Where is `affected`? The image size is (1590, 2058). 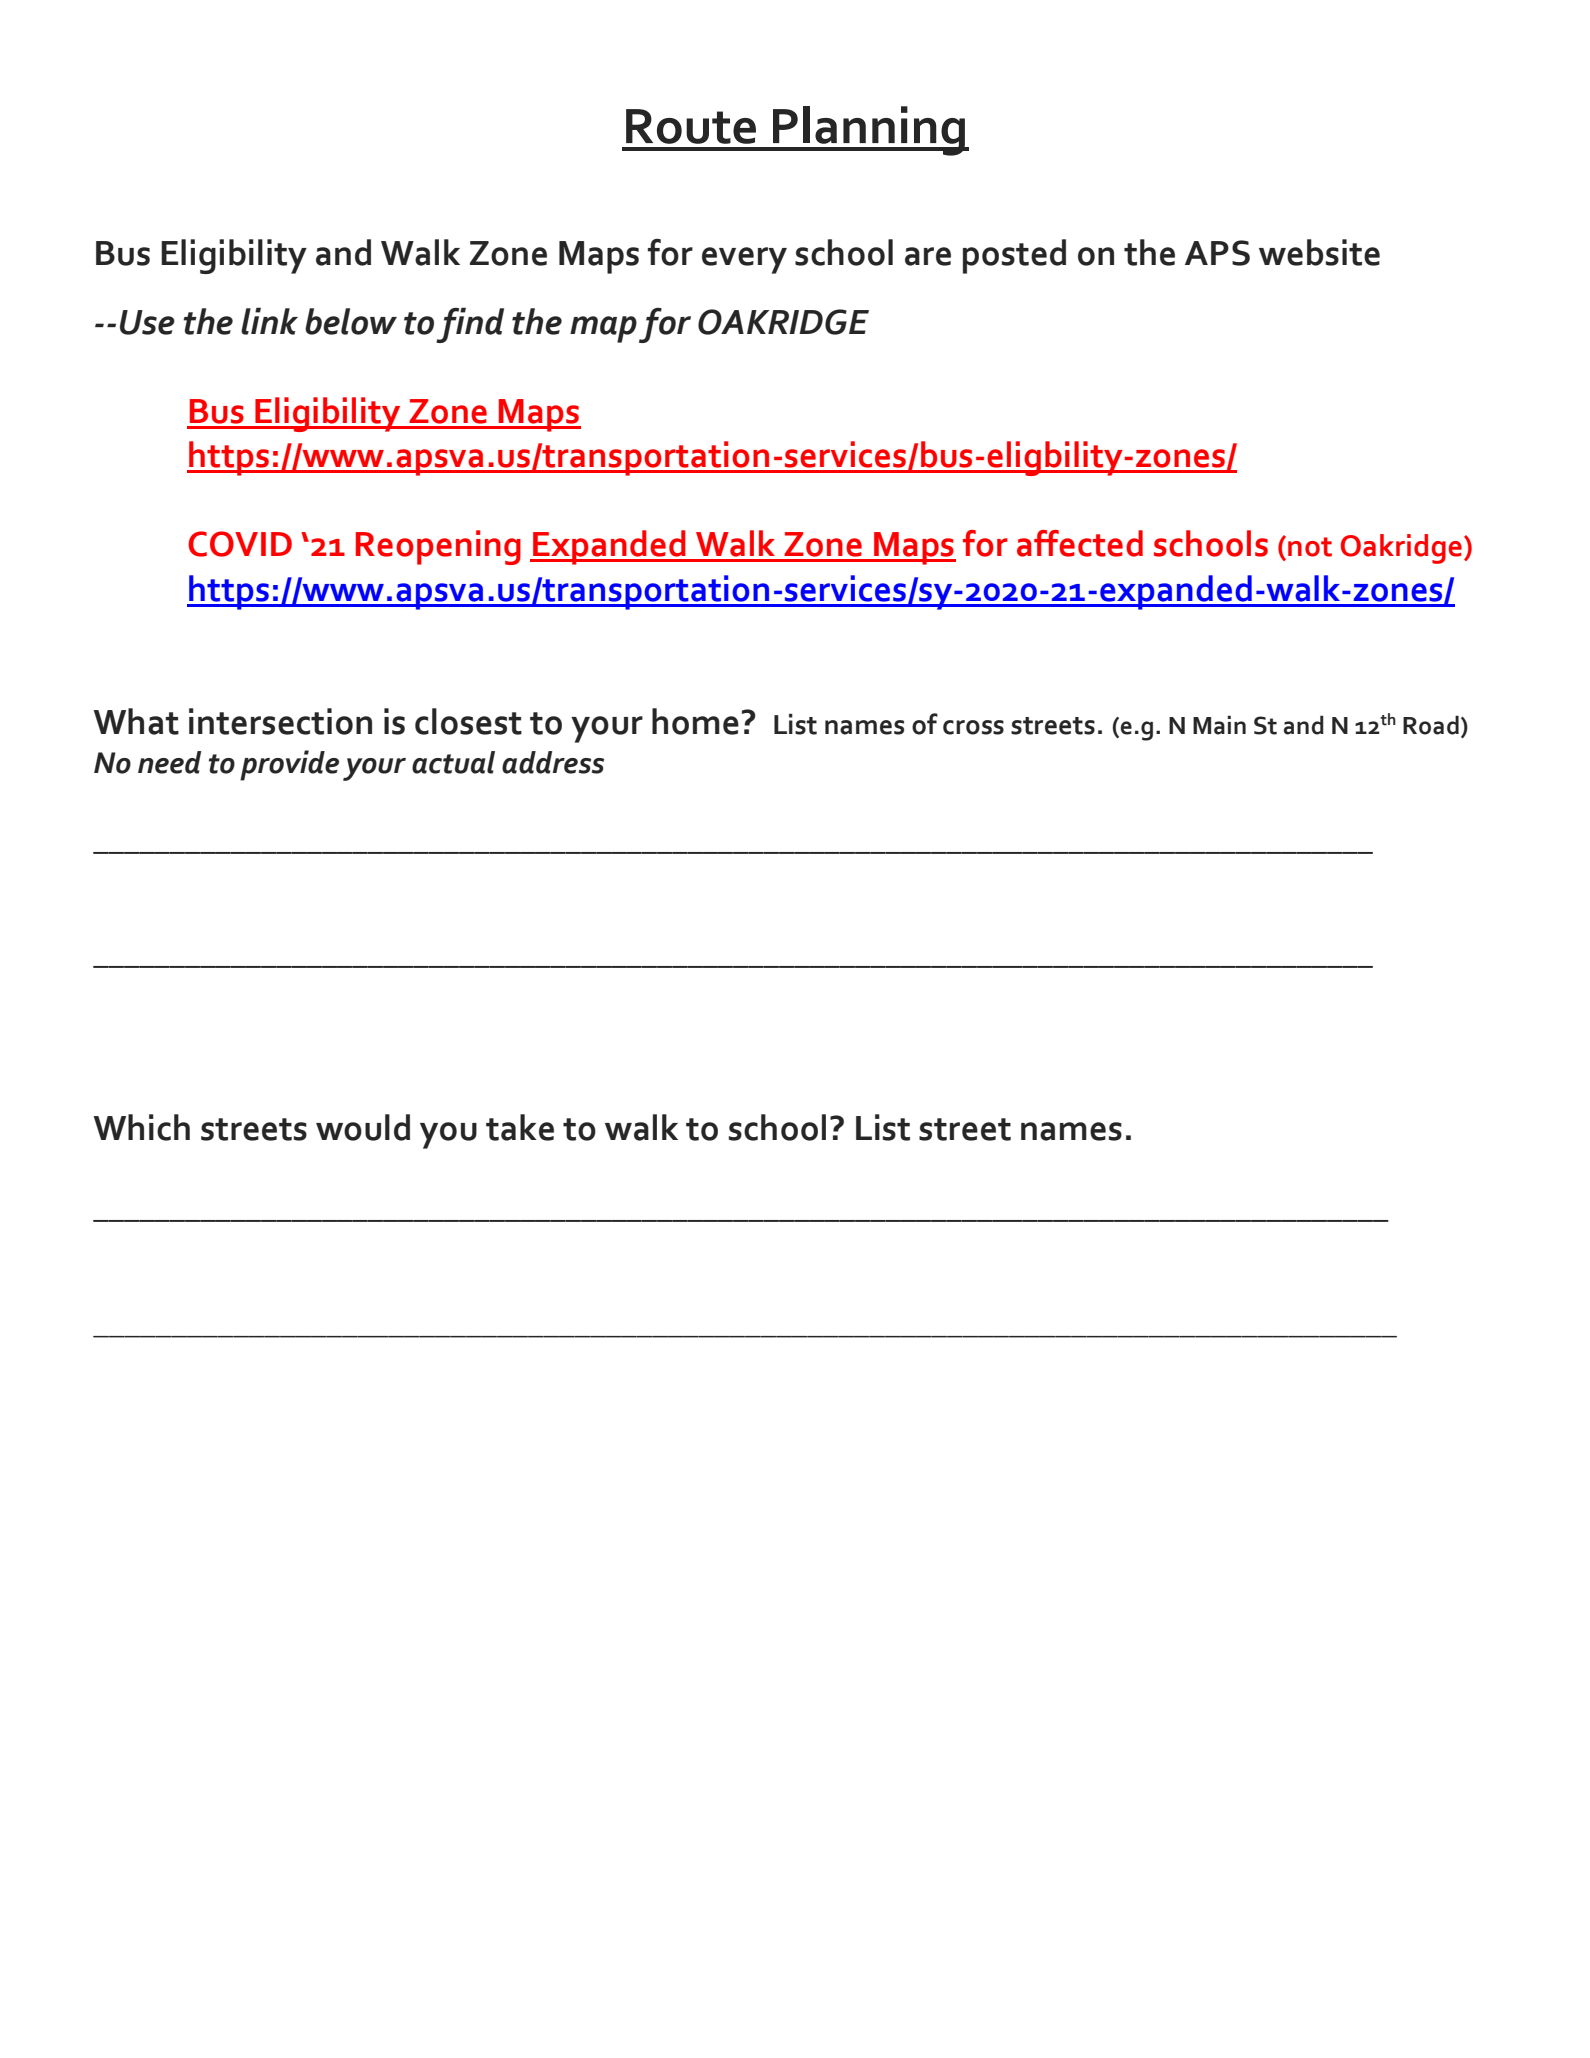 affected is located at coordinates (1080, 543).
